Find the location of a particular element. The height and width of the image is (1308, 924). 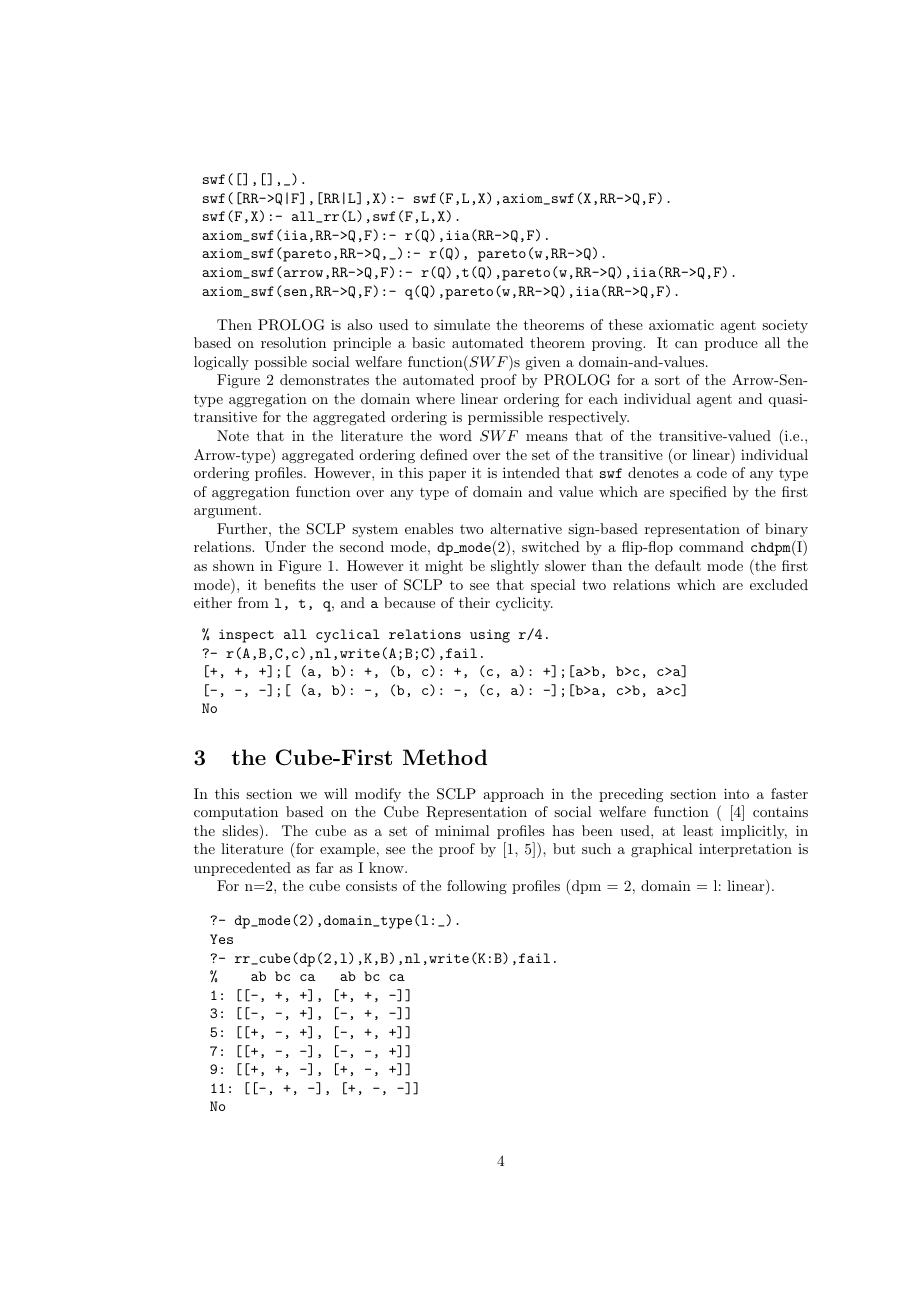

Under is located at coordinates (285, 547).
